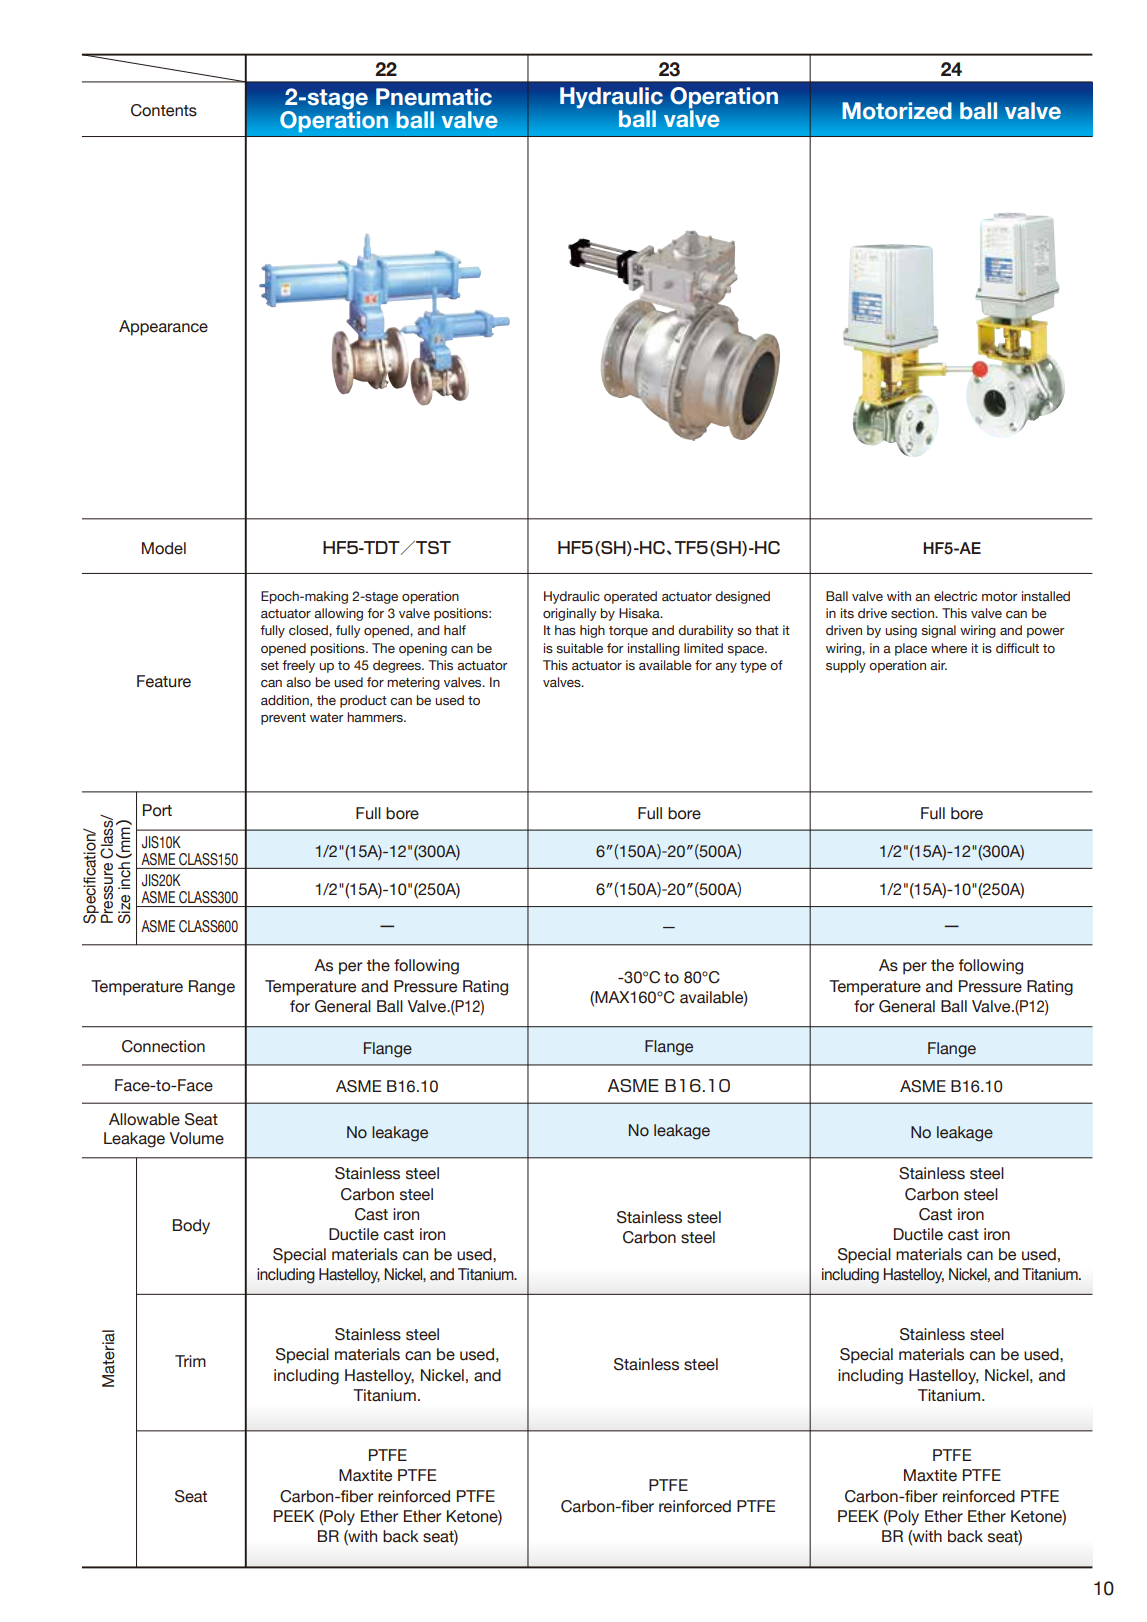  I want to click on Trim, so click(190, 1361).
